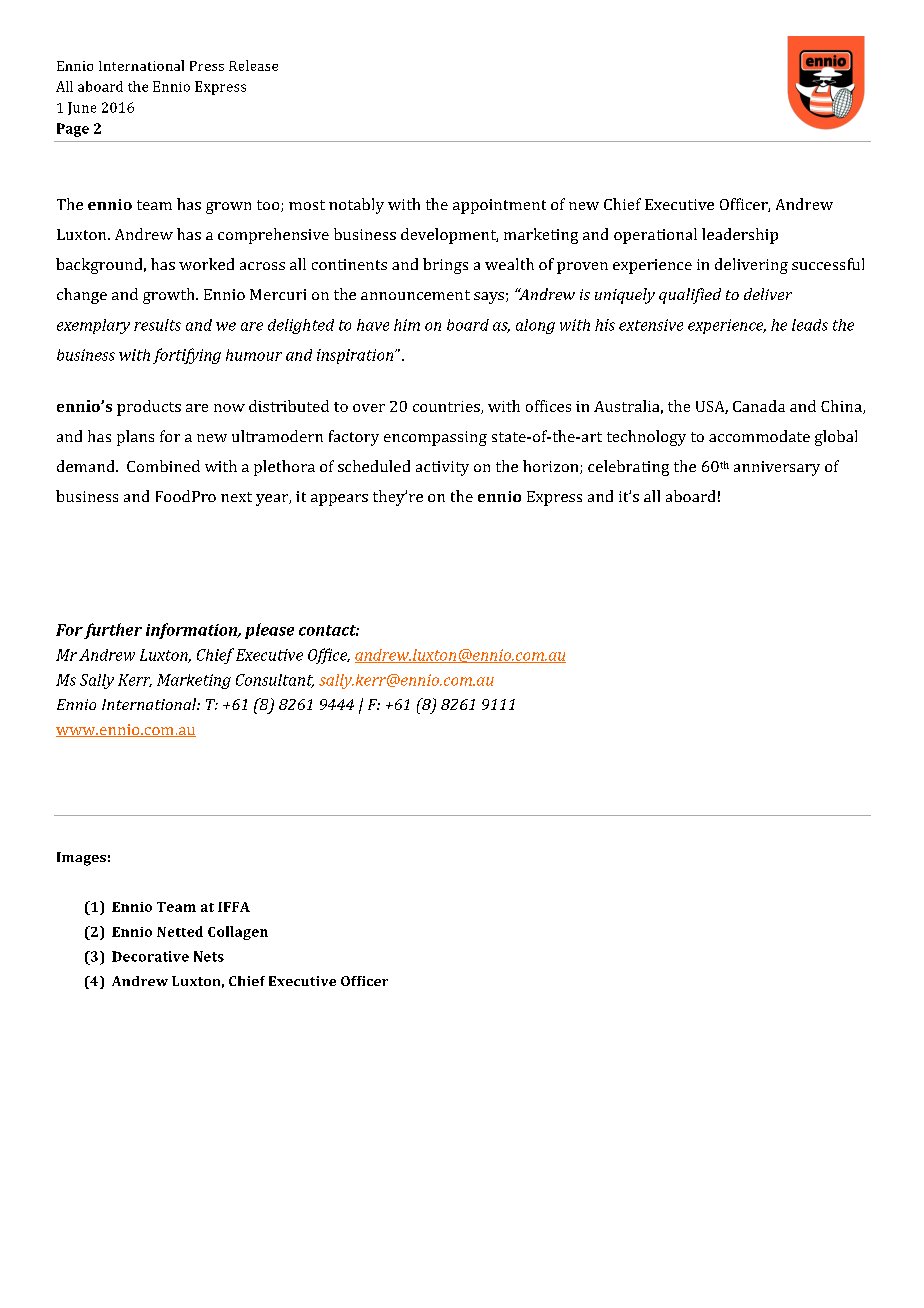  I want to click on activity, so click(442, 468).
